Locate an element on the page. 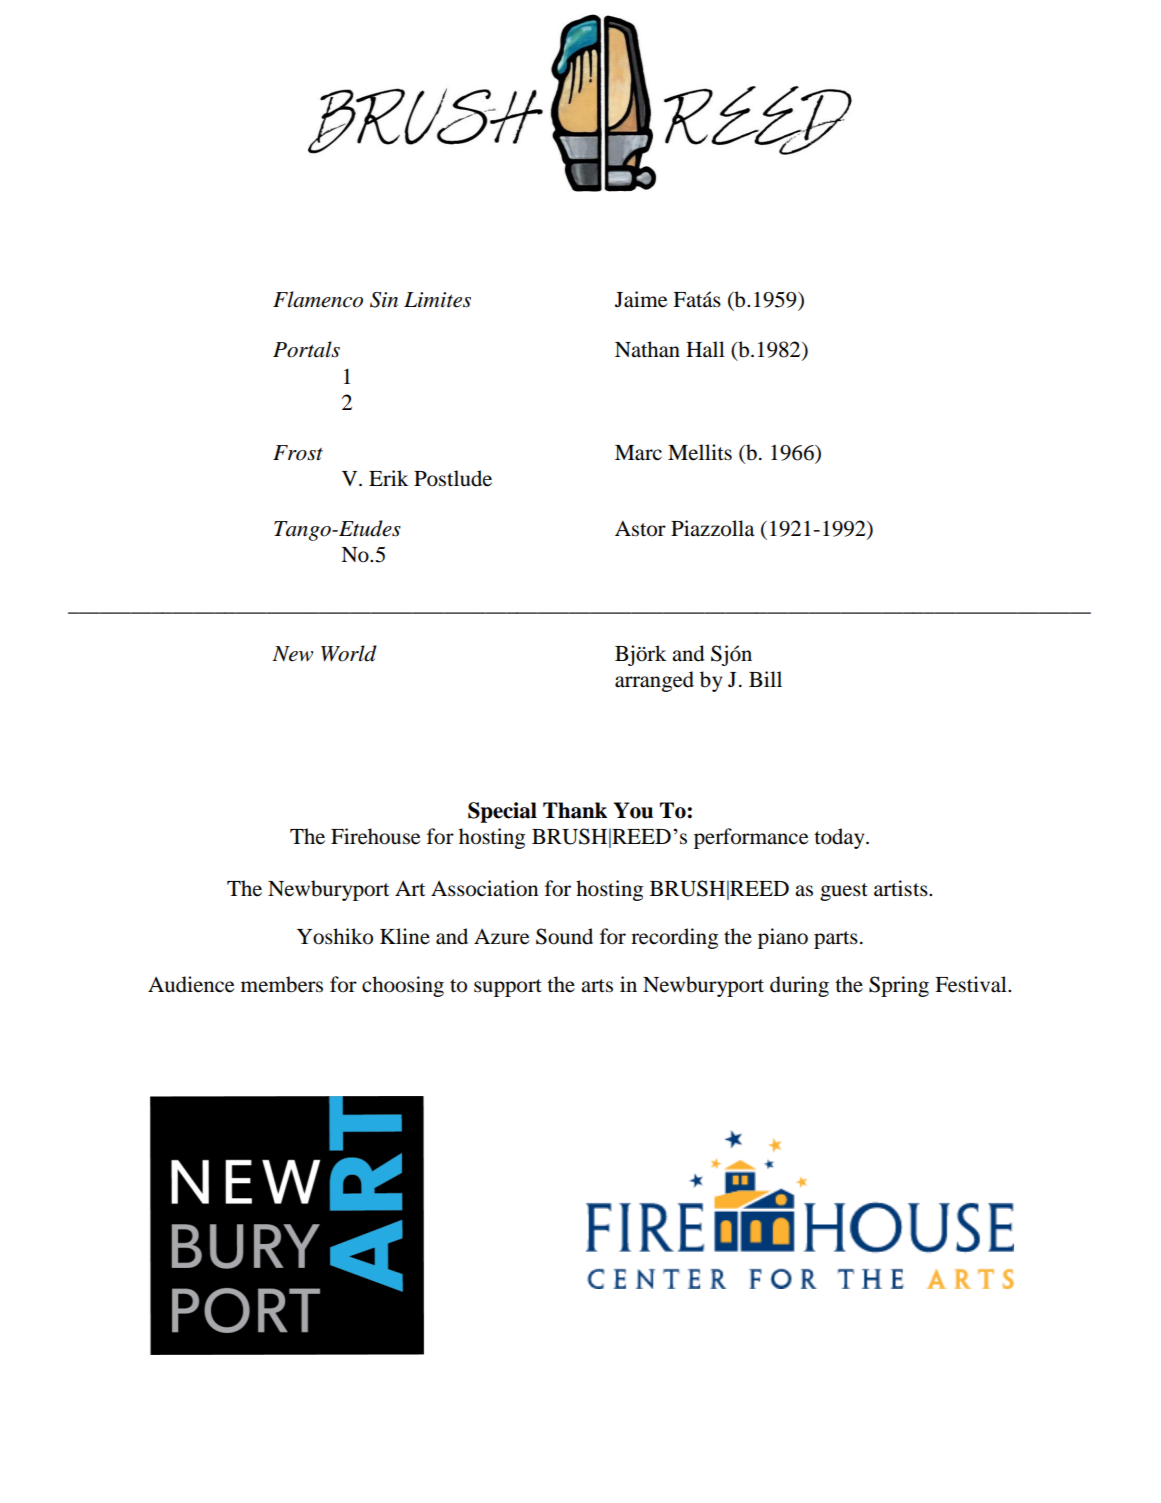 The image size is (1161, 1503). Frost is located at coordinates (298, 453).
